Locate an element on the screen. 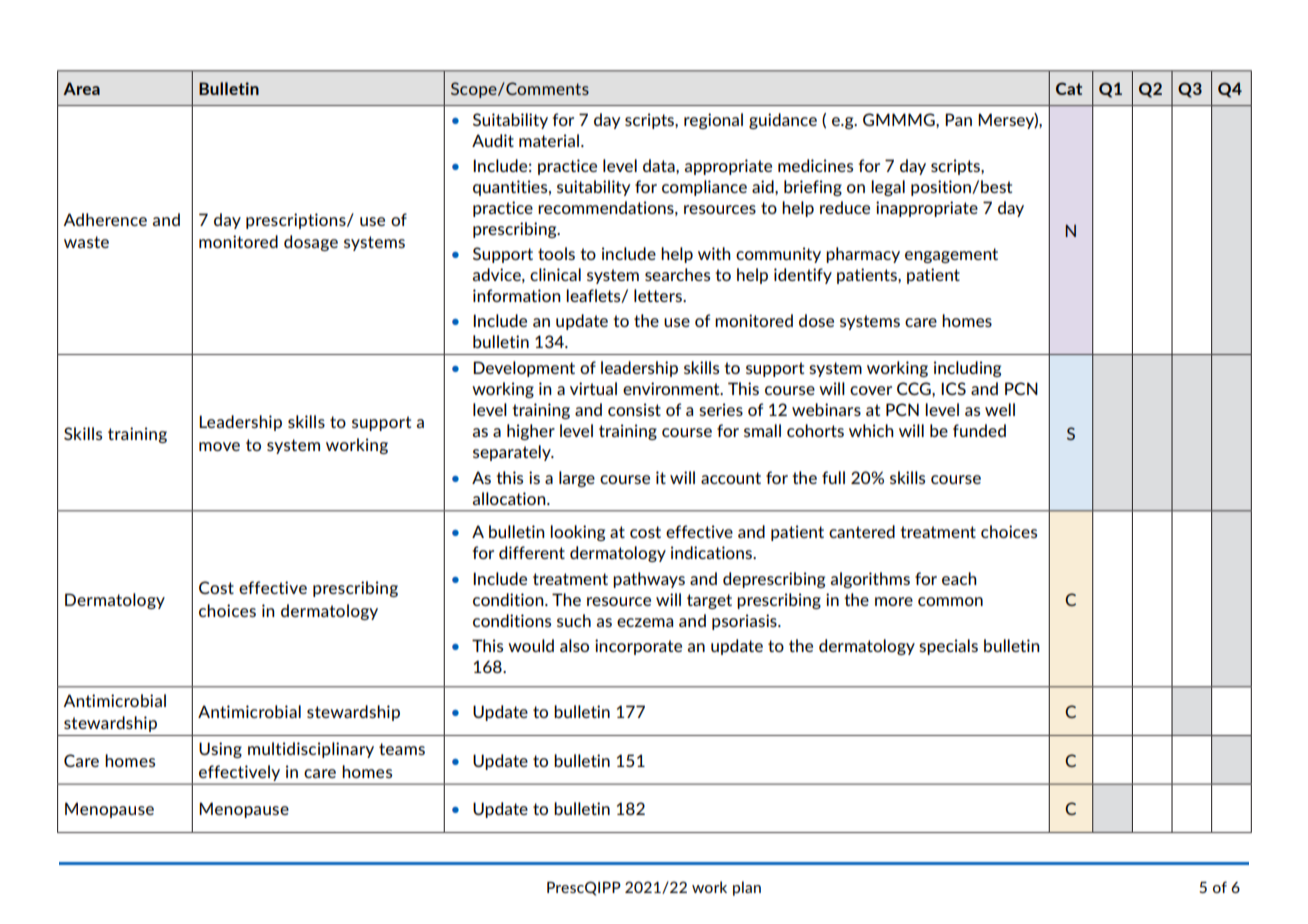  more is located at coordinates (894, 601).
